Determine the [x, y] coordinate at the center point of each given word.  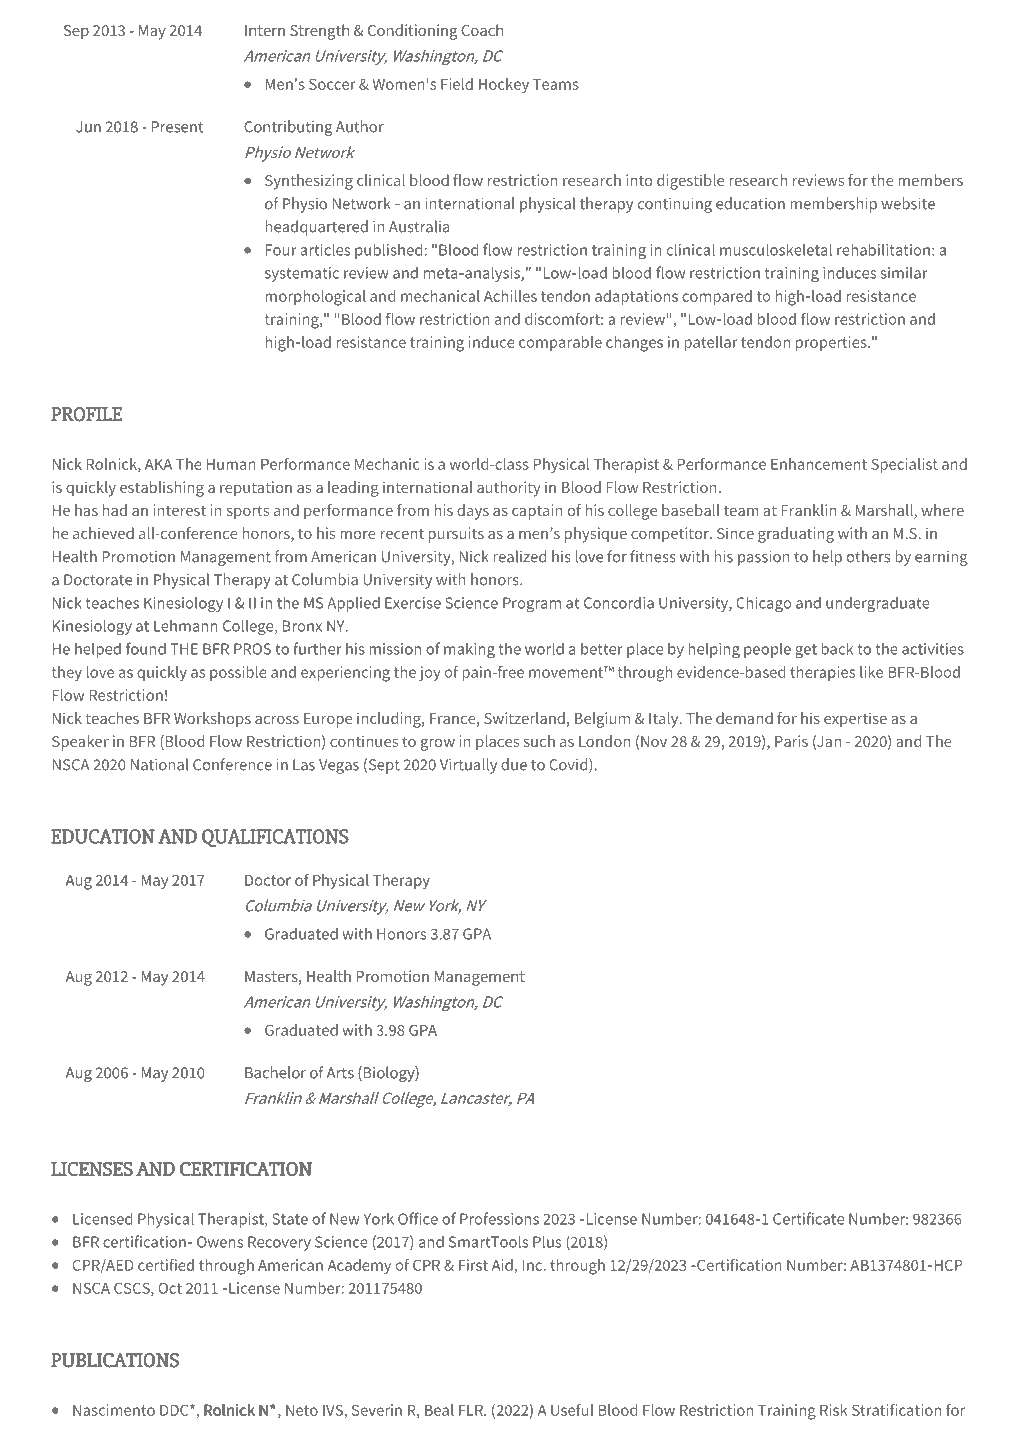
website [908, 203]
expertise [855, 720]
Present [177, 127]
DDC [175, 1410]
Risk [834, 1410]
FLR [472, 1410]
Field [457, 84]
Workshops [212, 720]
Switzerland [524, 718]
